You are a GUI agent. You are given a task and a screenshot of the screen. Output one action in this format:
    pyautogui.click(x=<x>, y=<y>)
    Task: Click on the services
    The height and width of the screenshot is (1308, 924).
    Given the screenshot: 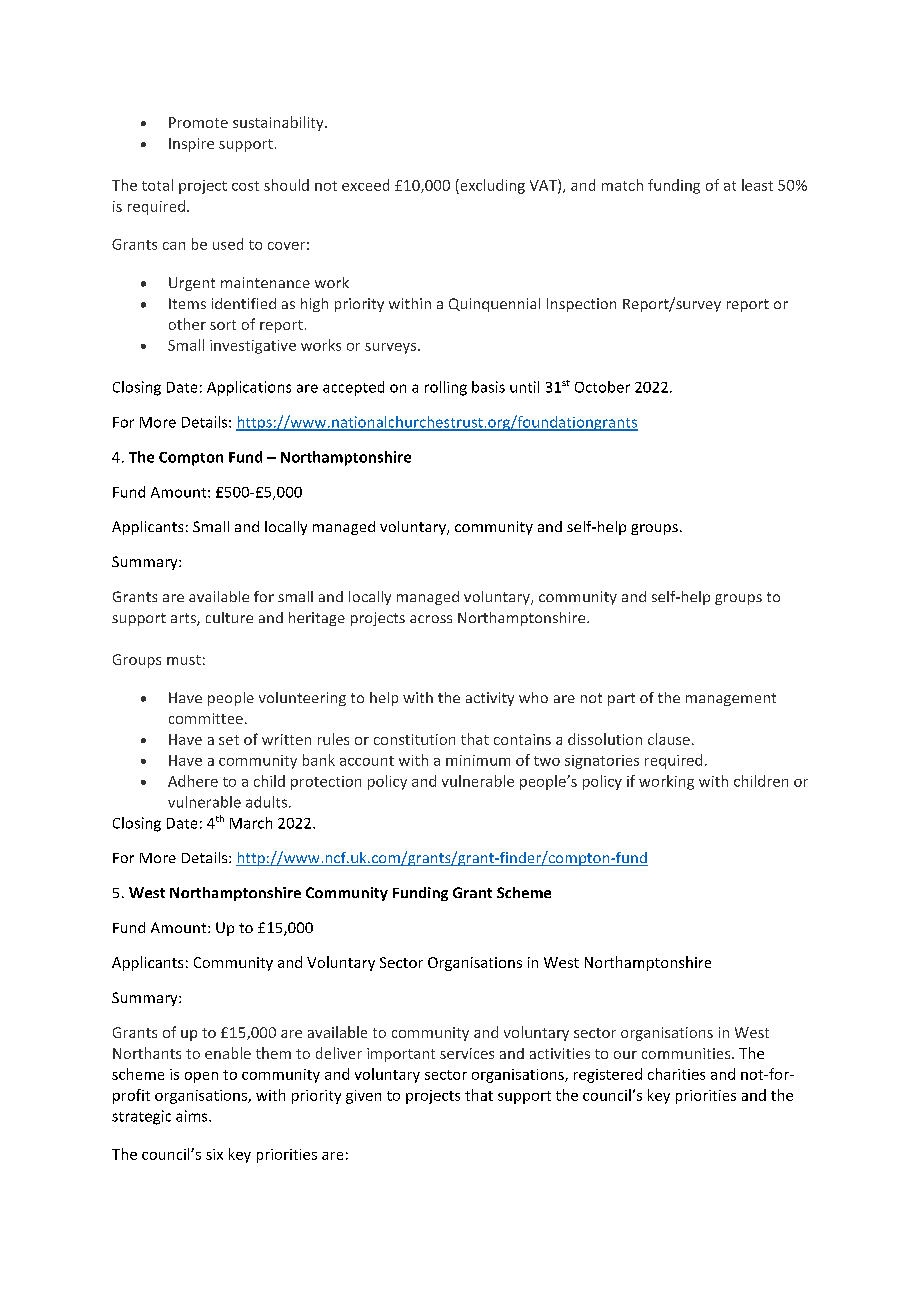 What is the action you would take?
    pyautogui.click(x=467, y=1053)
